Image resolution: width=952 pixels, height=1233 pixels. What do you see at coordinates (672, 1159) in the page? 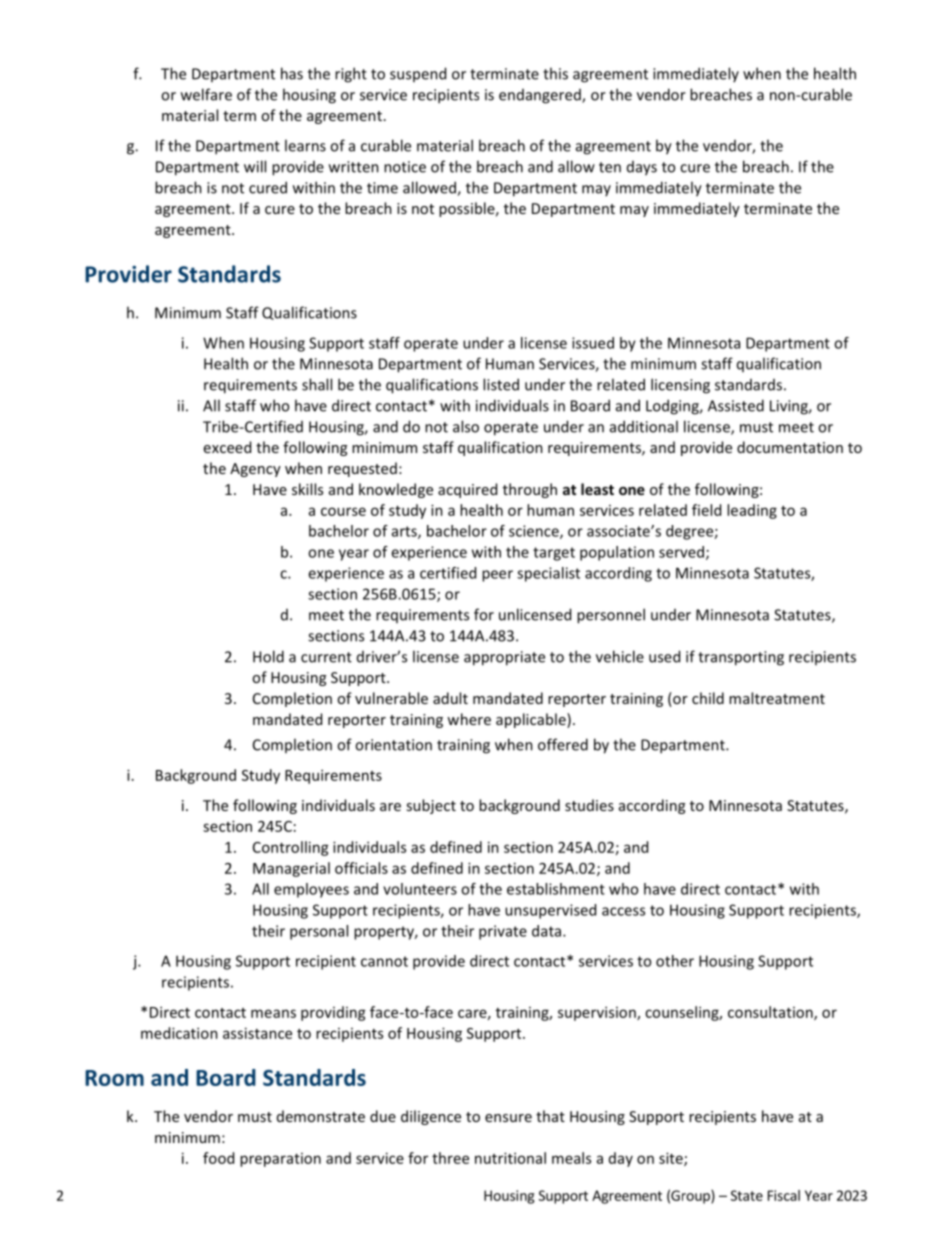
I see `site` at bounding box center [672, 1159].
